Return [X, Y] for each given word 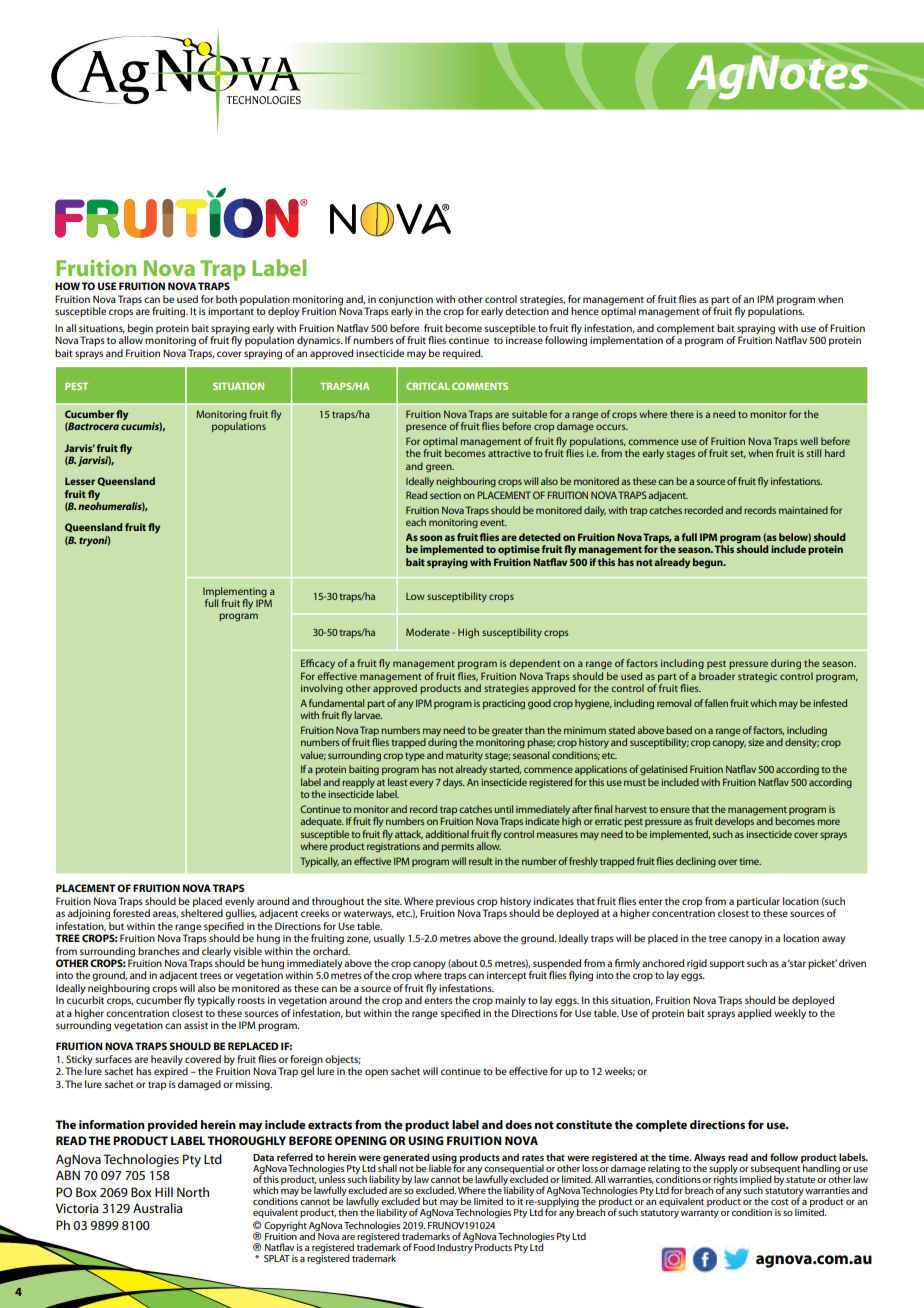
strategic [757, 678]
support [727, 964]
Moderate [428, 632]
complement [686, 330]
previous [455, 902]
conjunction [406, 301]
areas [165, 914]
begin [140, 330]
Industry [455, 1247]
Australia [158, 1208]
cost [779, 1202]
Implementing [235, 592]
